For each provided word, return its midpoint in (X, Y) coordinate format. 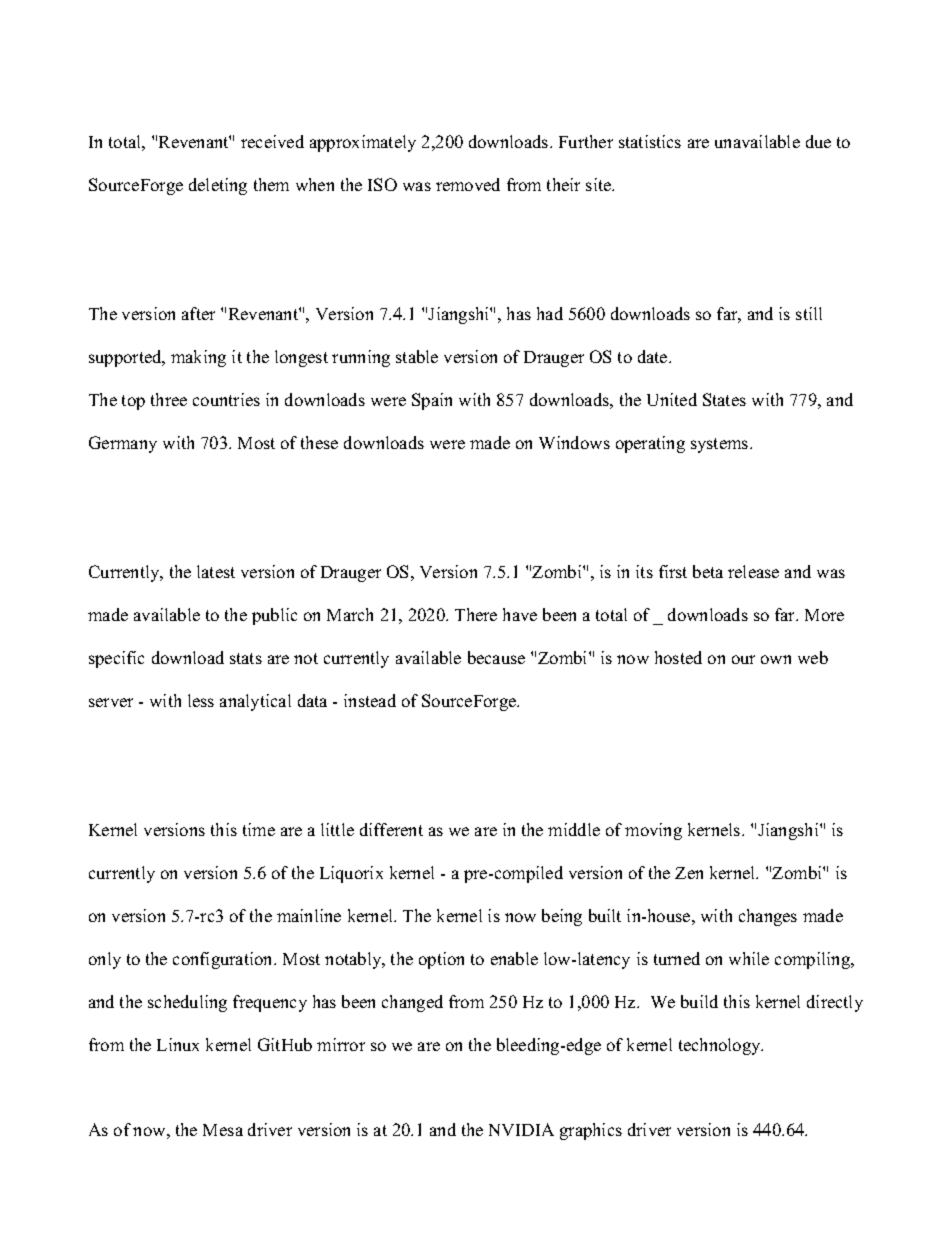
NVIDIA (521, 1129)
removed (468, 184)
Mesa (223, 1130)
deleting (218, 186)
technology (721, 1046)
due (818, 141)
